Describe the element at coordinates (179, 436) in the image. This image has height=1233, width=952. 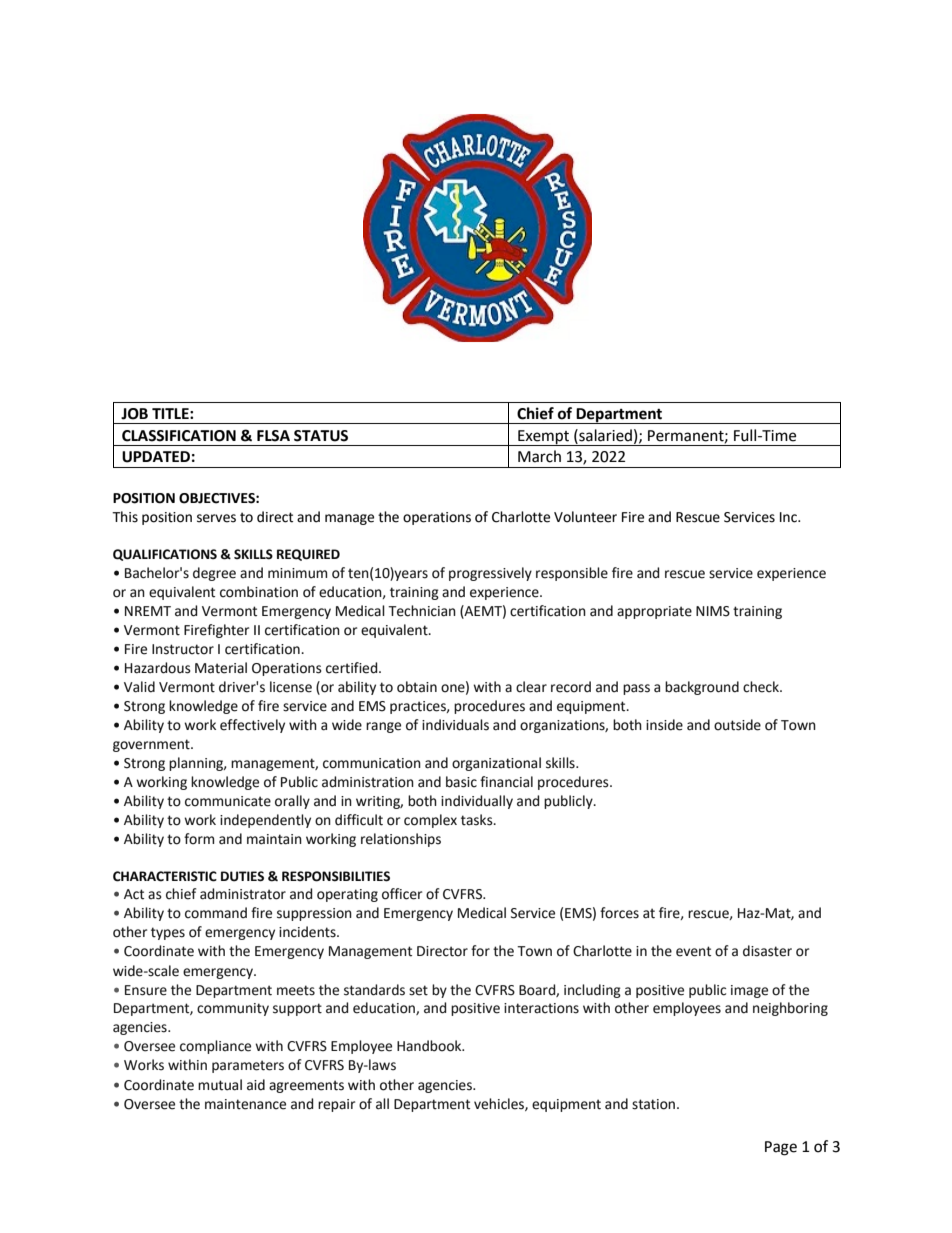
I see `CLASSIFICATION` at that location.
